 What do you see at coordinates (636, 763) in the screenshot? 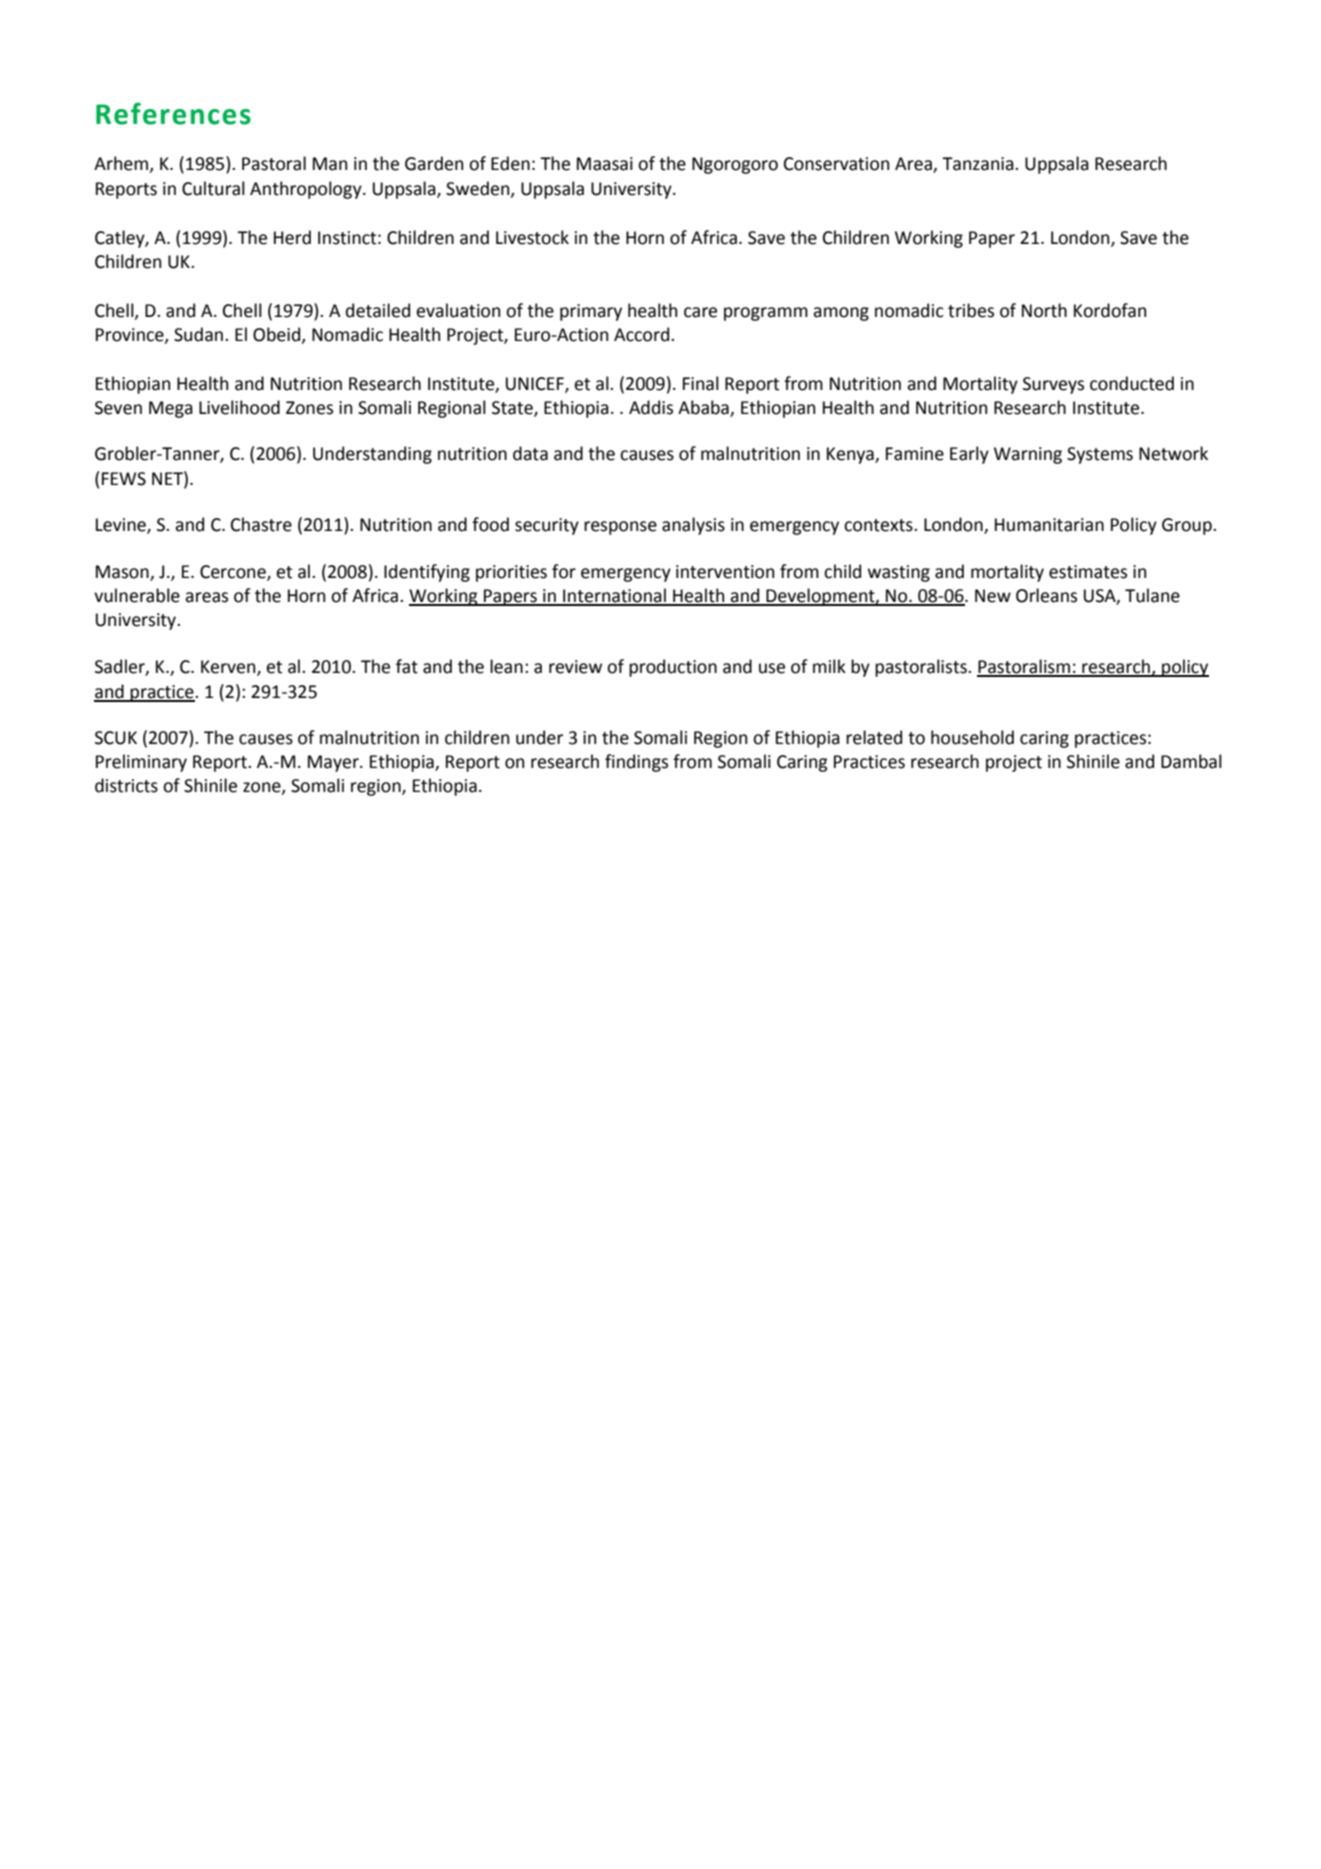
I see `findings` at bounding box center [636, 763].
